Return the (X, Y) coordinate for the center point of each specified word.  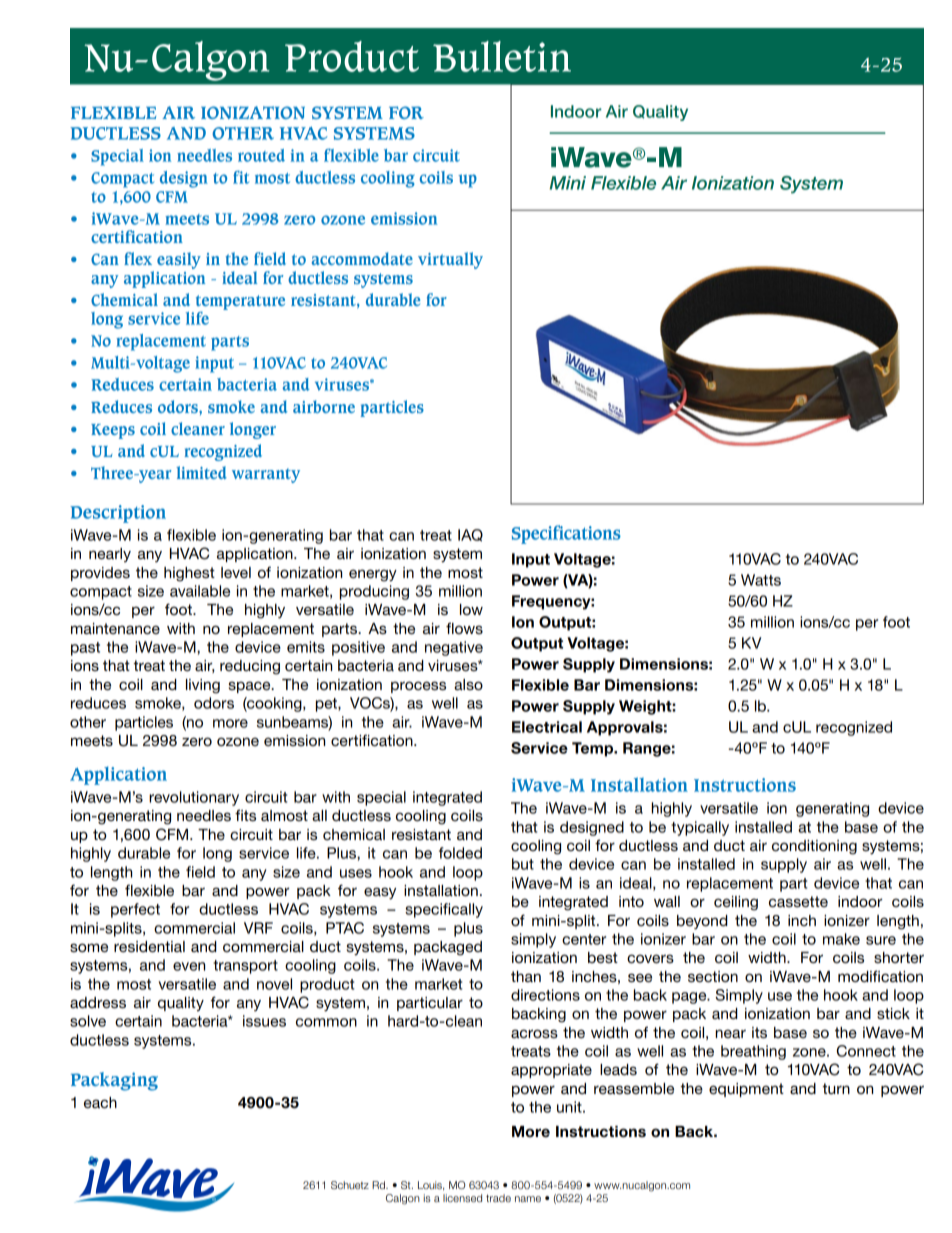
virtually (450, 260)
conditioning (814, 847)
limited (201, 472)
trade (498, 1198)
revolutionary (194, 798)
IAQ (470, 535)
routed (261, 155)
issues (264, 1021)
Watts (761, 580)
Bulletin (502, 56)
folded (460, 853)
